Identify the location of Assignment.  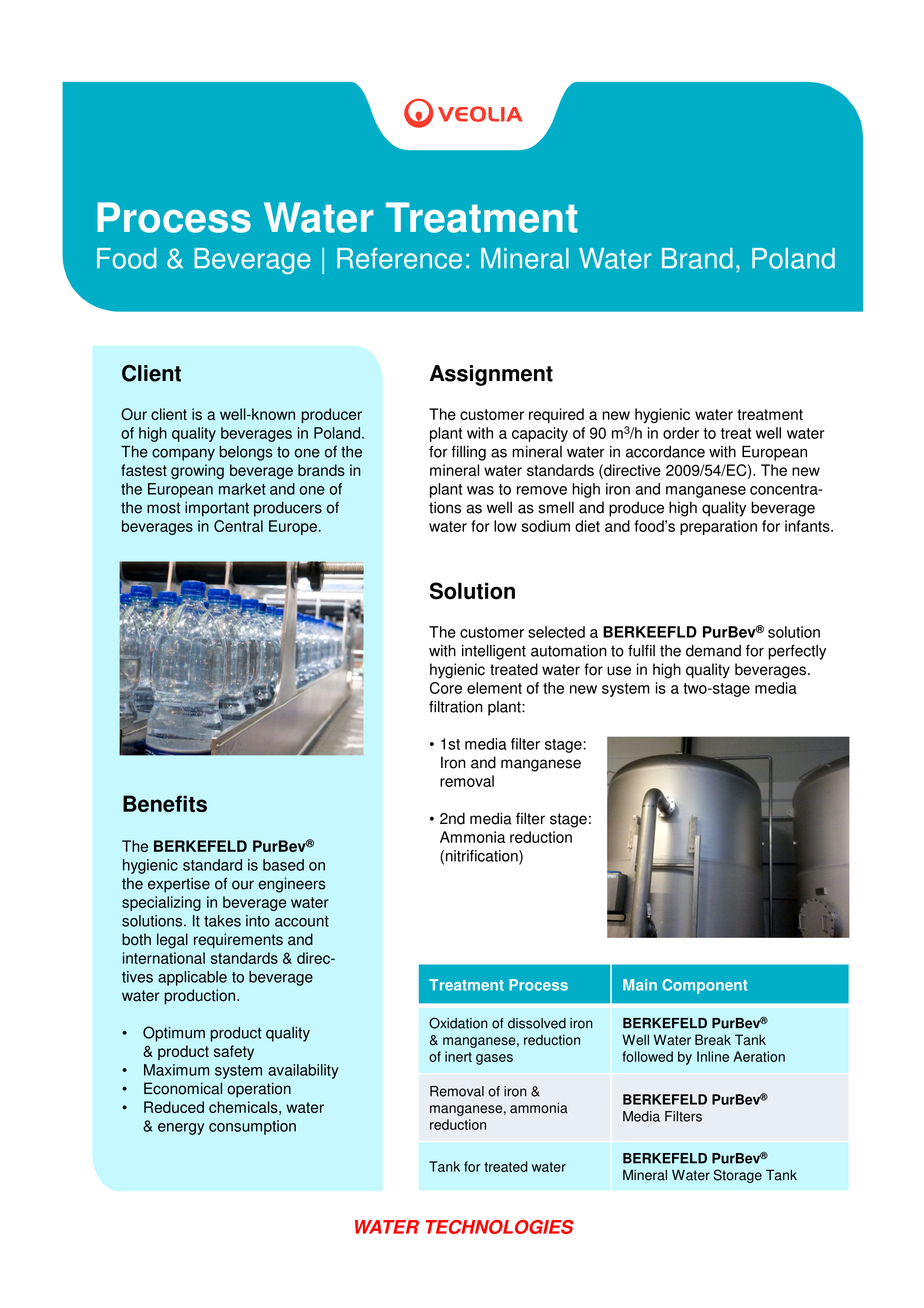
(491, 375).
